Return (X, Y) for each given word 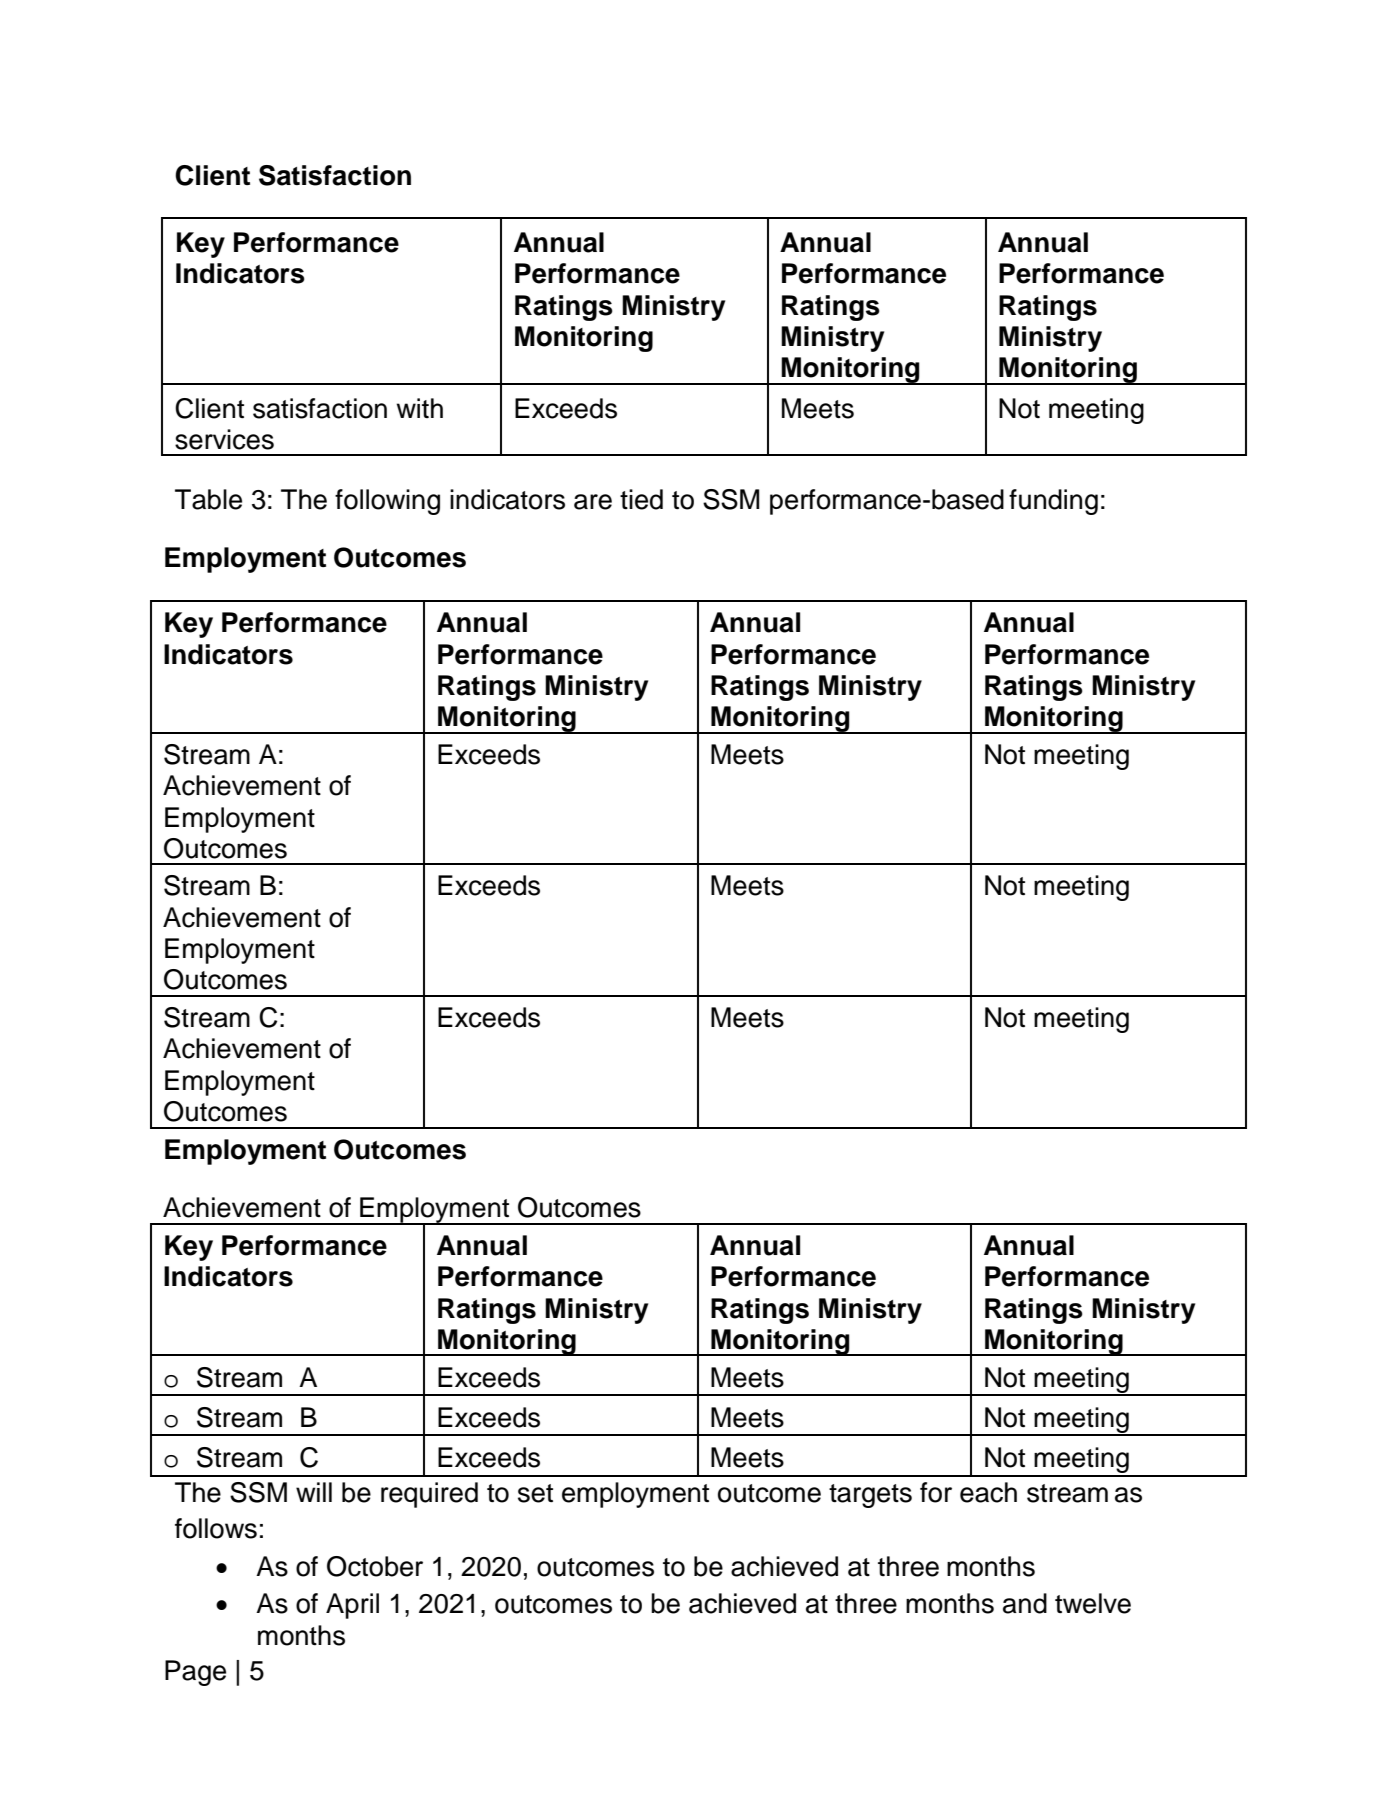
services (224, 439)
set (535, 1493)
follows (216, 1528)
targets (870, 1496)
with (419, 408)
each (988, 1492)
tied (641, 499)
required (429, 1495)
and (1025, 1603)
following (387, 502)
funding (1053, 502)
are (593, 502)
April (352, 1606)
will (314, 1492)
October (375, 1566)
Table (208, 499)
